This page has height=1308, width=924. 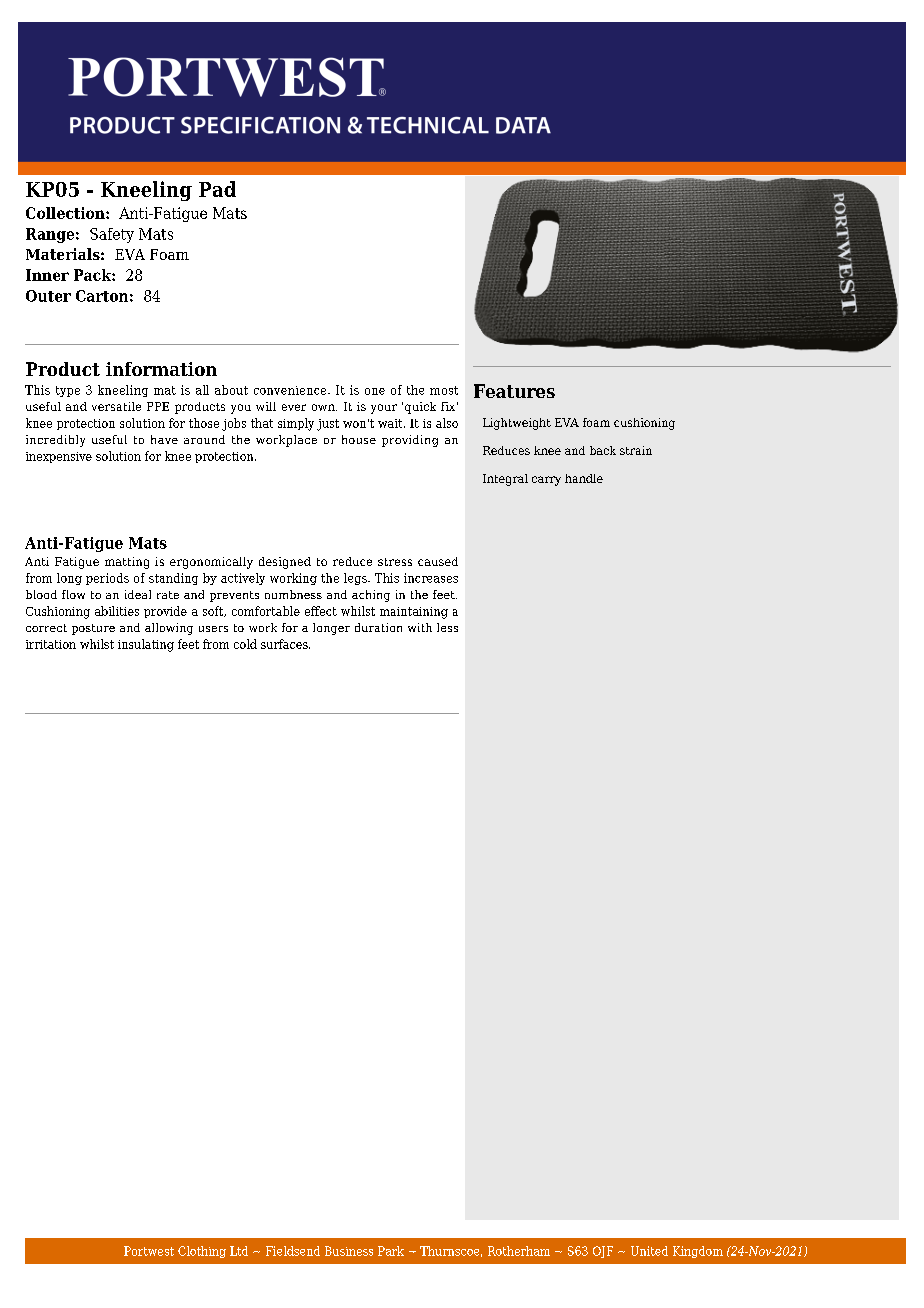 What do you see at coordinates (112, 235) in the page?
I see `Safety` at bounding box center [112, 235].
